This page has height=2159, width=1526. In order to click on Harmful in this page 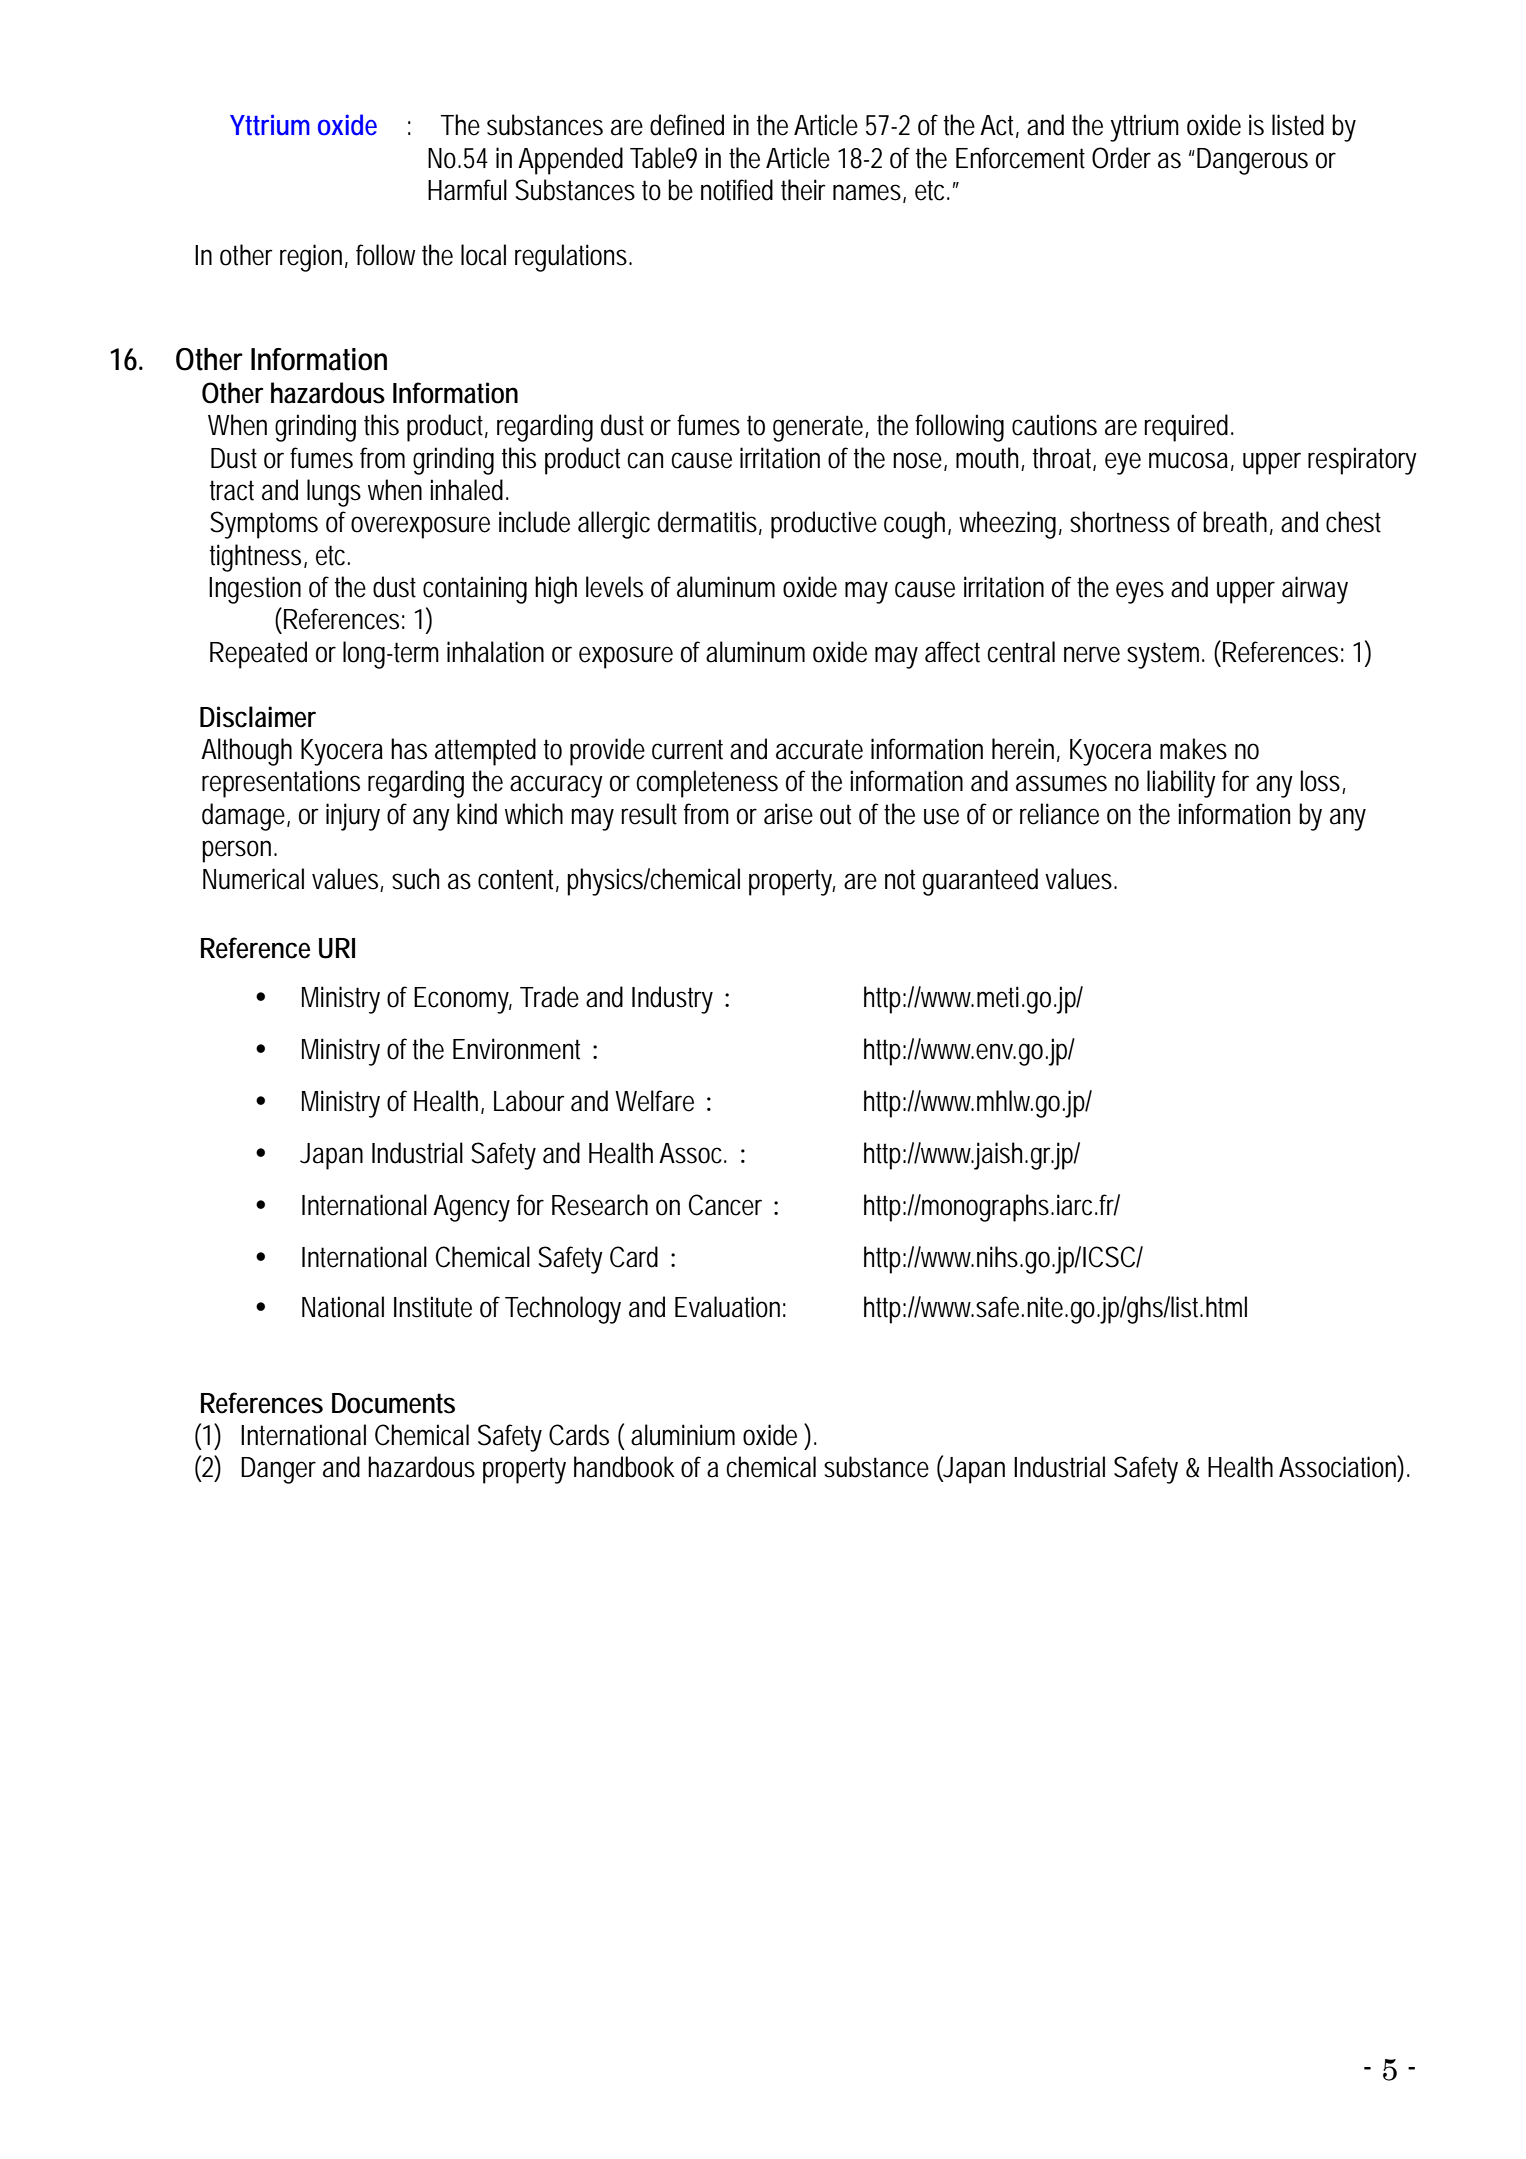, I will do `click(467, 190)`.
